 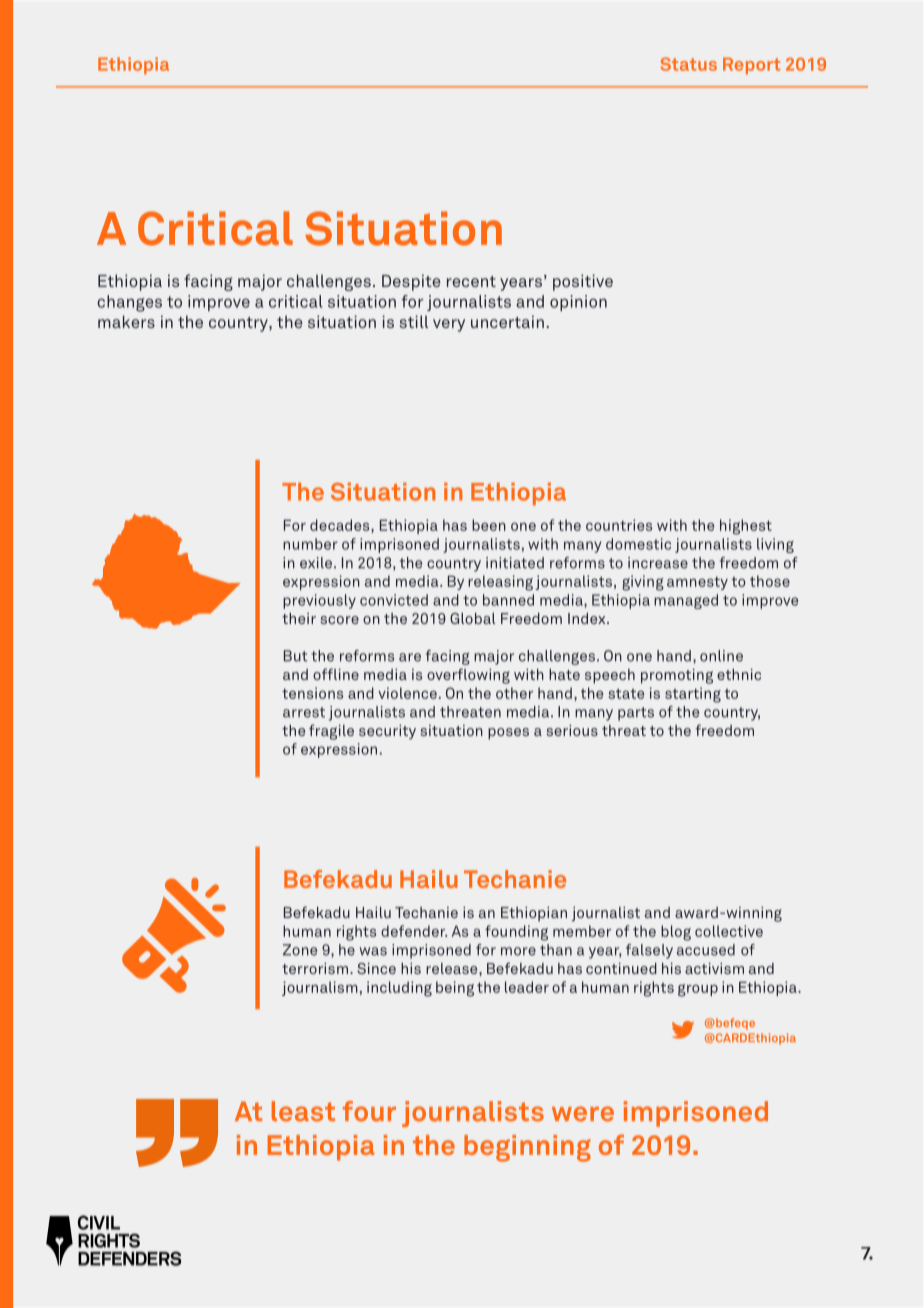 What do you see at coordinates (676, 933) in the image?
I see `blog` at bounding box center [676, 933].
